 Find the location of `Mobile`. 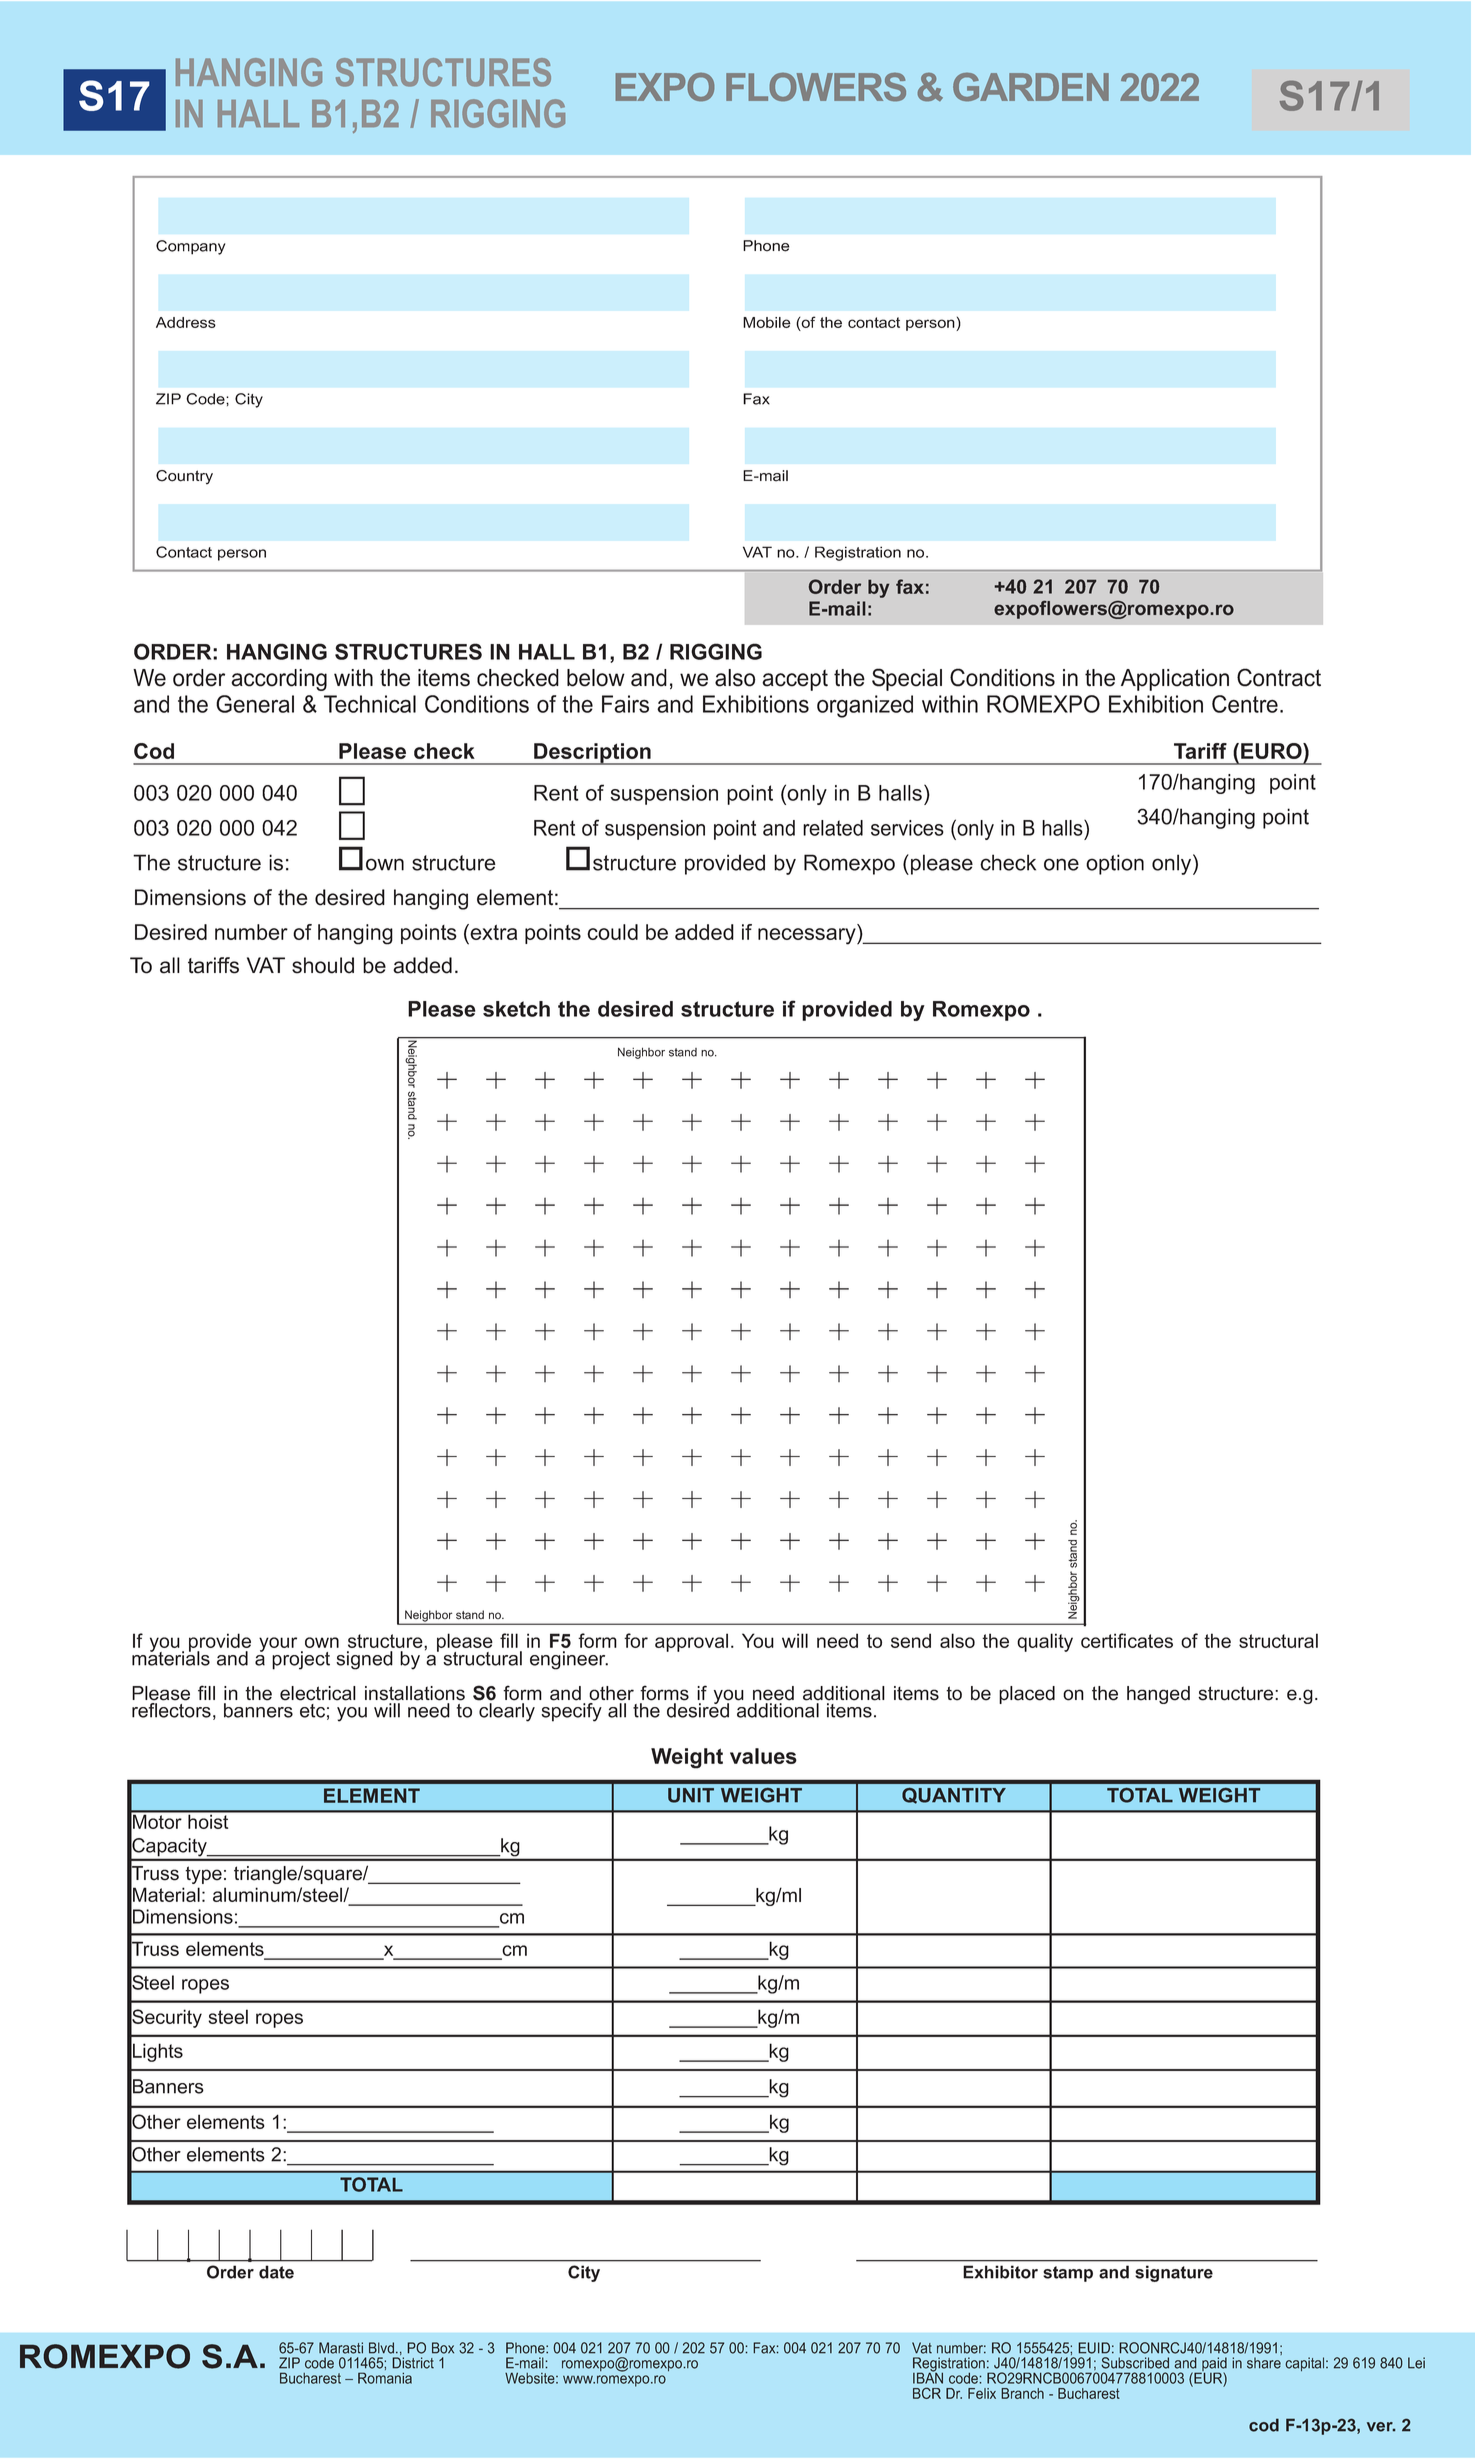

Mobile is located at coordinates (767, 322).
